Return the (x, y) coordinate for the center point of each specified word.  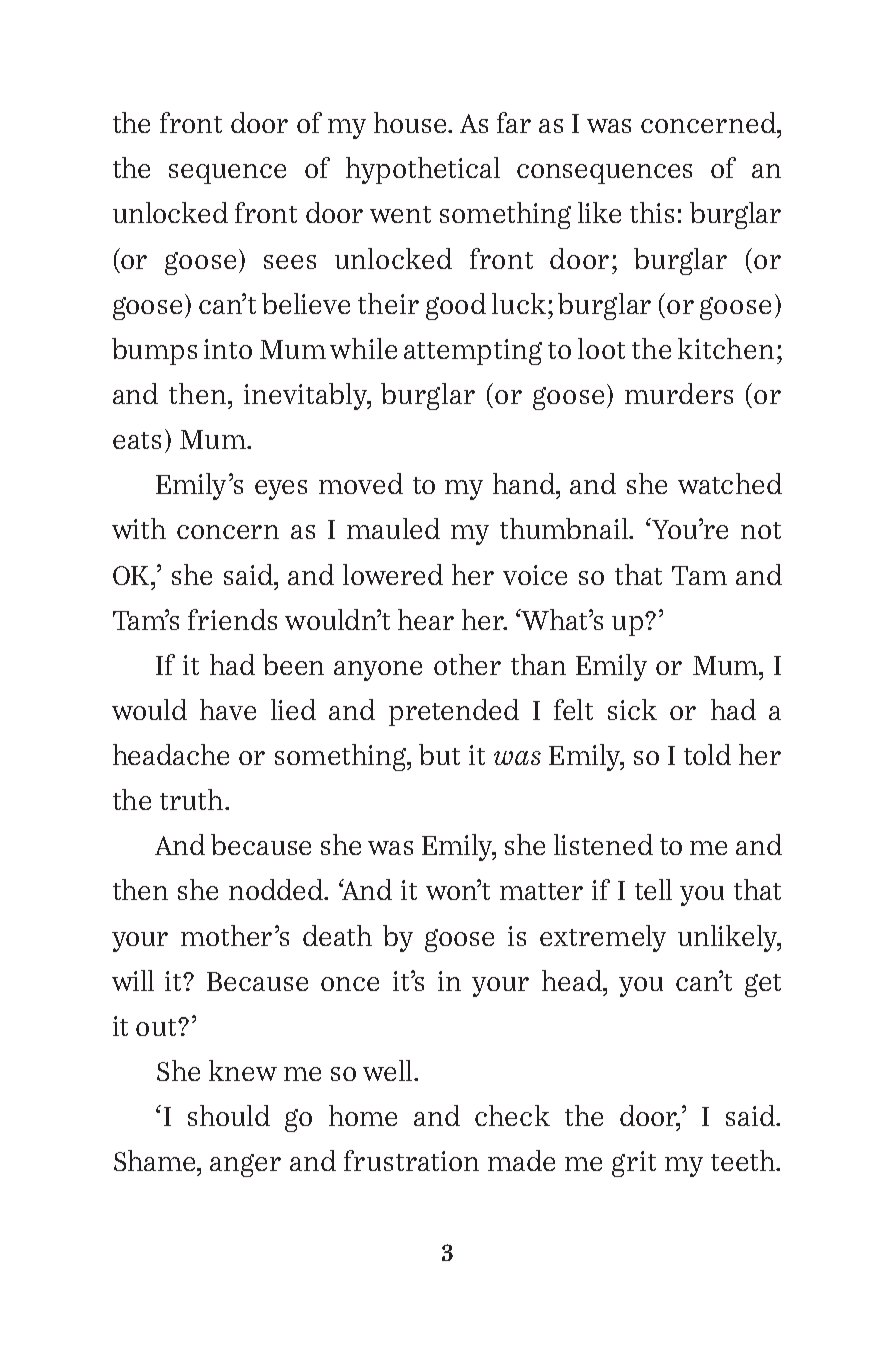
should (229, 1115)
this (652, 212)
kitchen (726, 348)
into (228, 349)
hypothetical (423, 170)
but (439, 754)
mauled (393, 528)
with (139, 528)
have (228, 709)
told (707, 754)
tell (653, 889)
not (761, 530)
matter (541, 891)
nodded (277, 889)
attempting (473, 352)
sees (290, 262)
